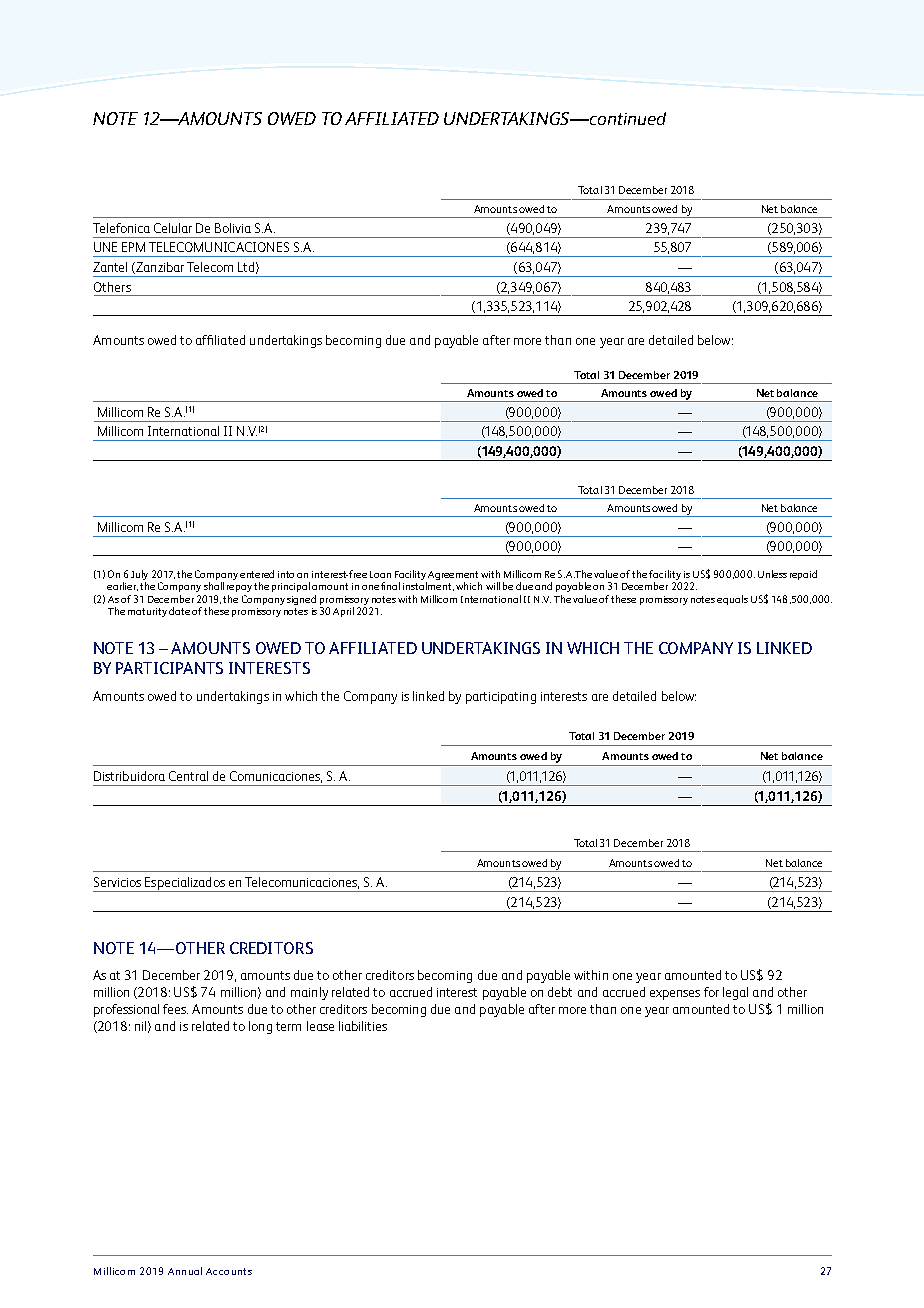 The height and width of the page is (1308, 924). What do you see at coordinates (229, 1271) in the page?
I see `Accounts` at bounding box center [229, 1271].
